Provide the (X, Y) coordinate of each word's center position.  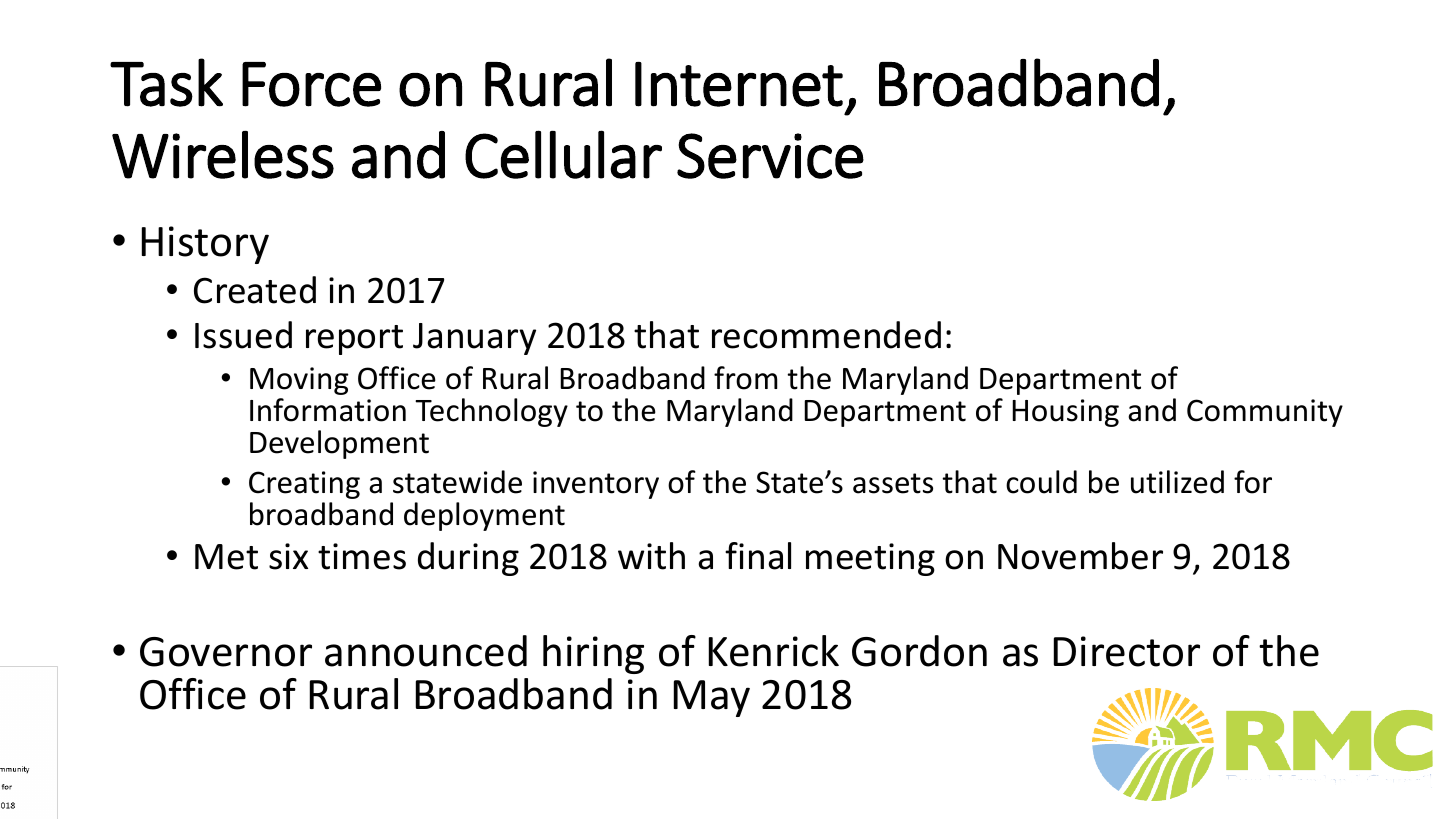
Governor (226, 652)
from (746, 378)
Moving (299, 381)
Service (770, 156)
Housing (1065, 413)
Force (311, 84)
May (712, 698)
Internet (739, 84)
